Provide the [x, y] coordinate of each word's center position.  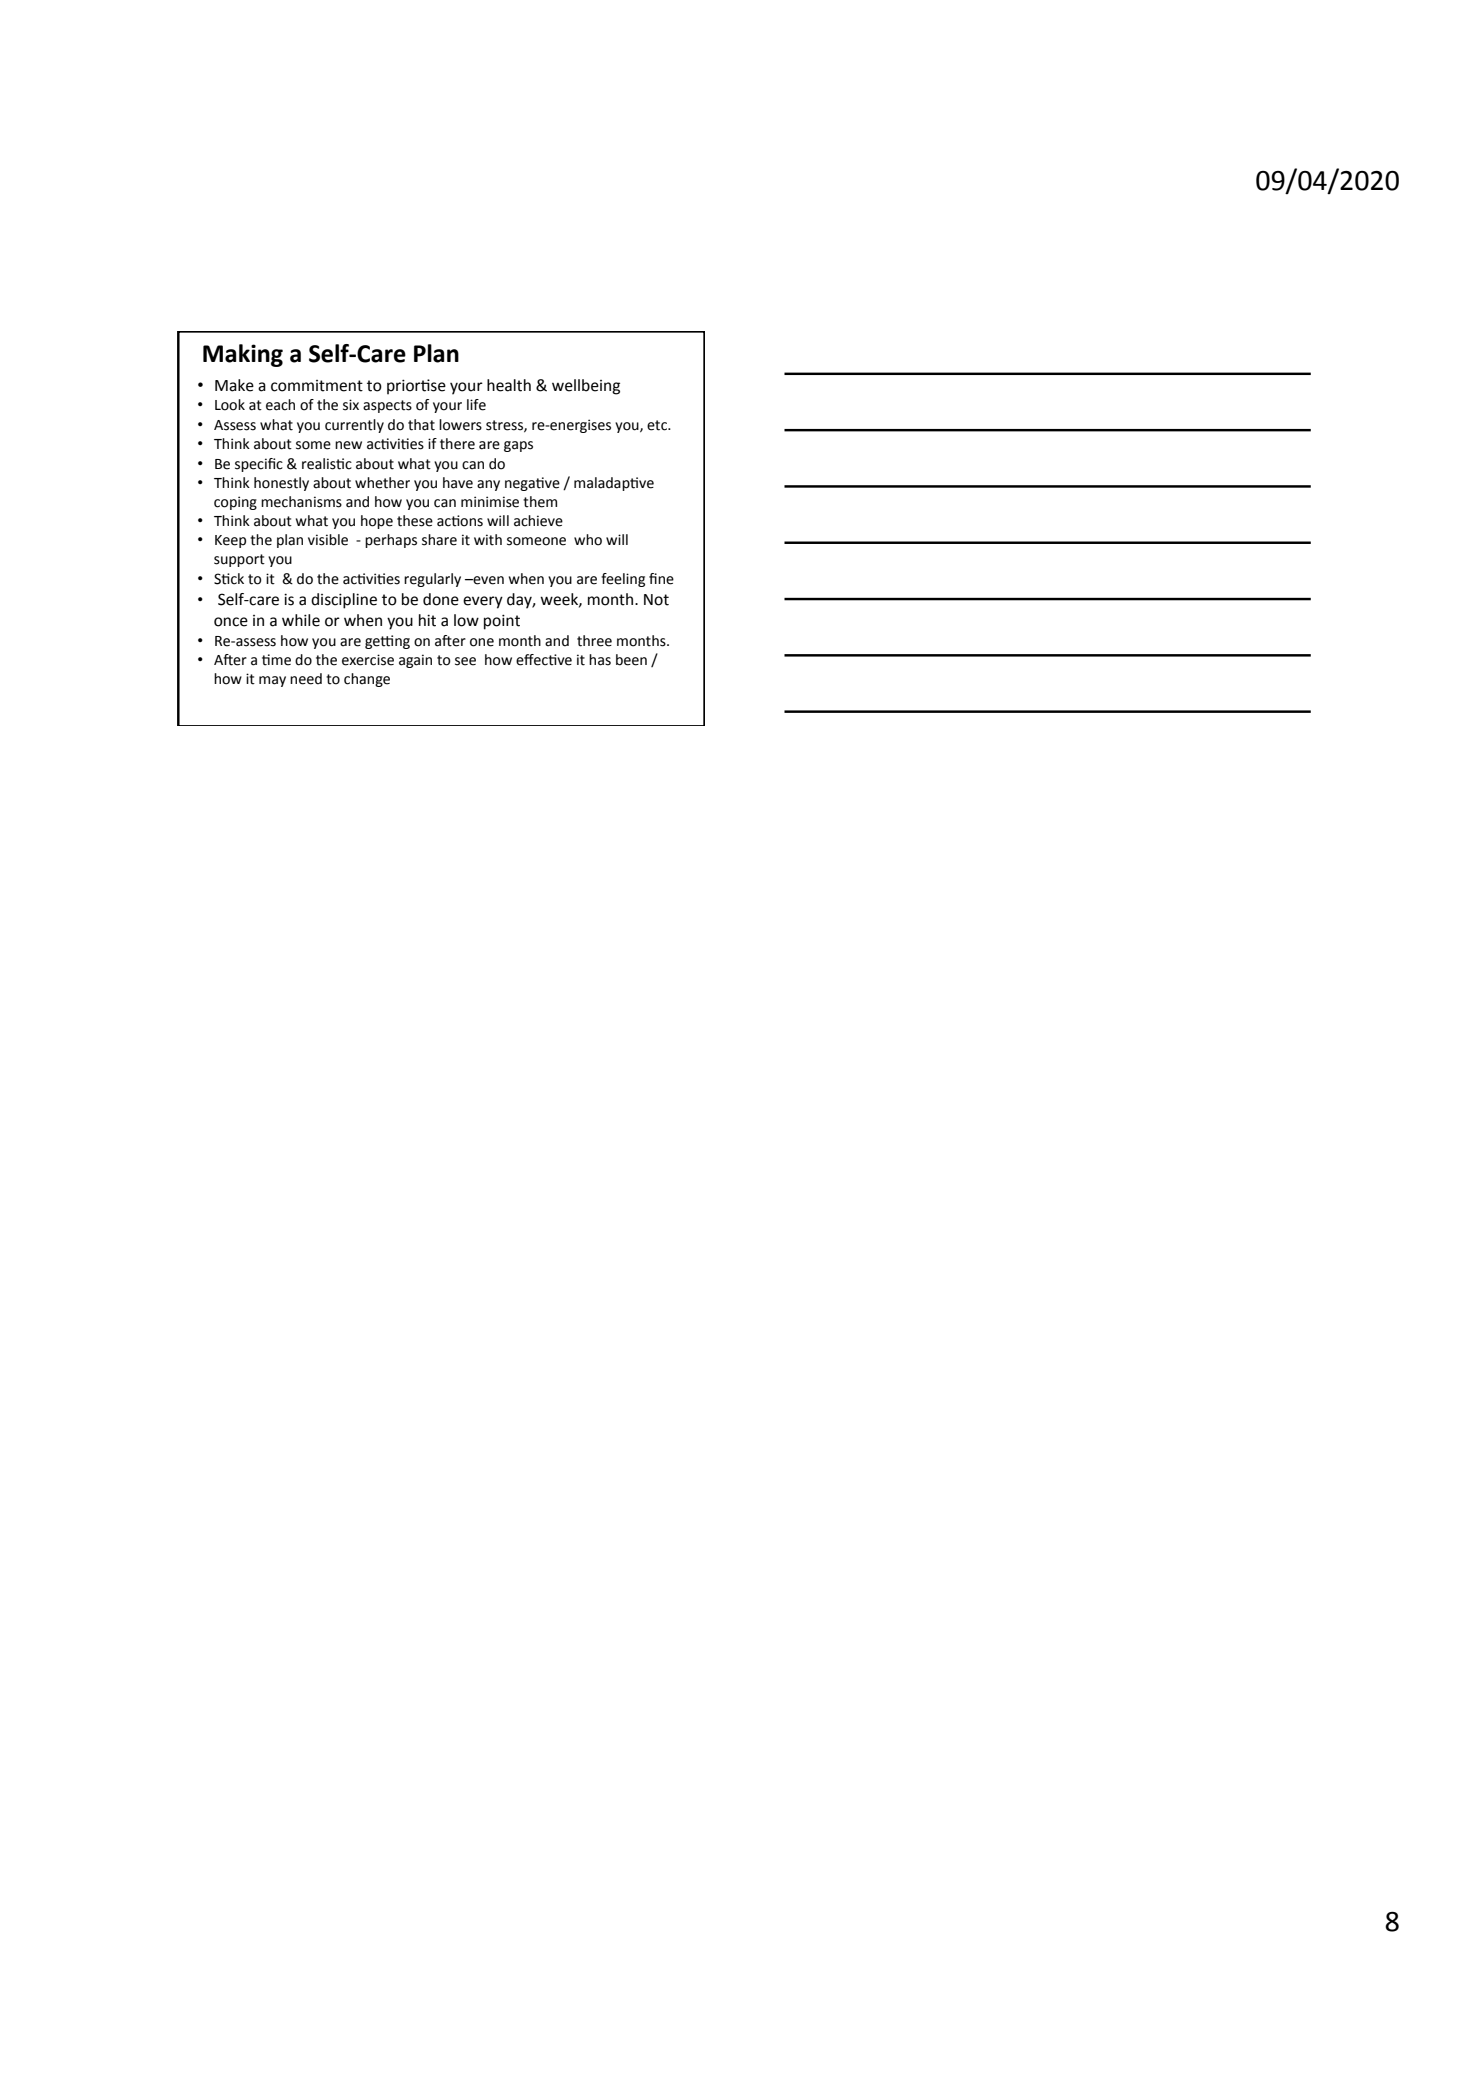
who [588, 540]
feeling [623, 580]
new [348, 445]
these [415, 521]
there [457, 444]
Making [243, 355]
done [441, 599]
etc [658, 425]
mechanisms [301, 502]
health [509, 385]
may [272, 681]
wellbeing [586, 387]
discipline [344, 601]
